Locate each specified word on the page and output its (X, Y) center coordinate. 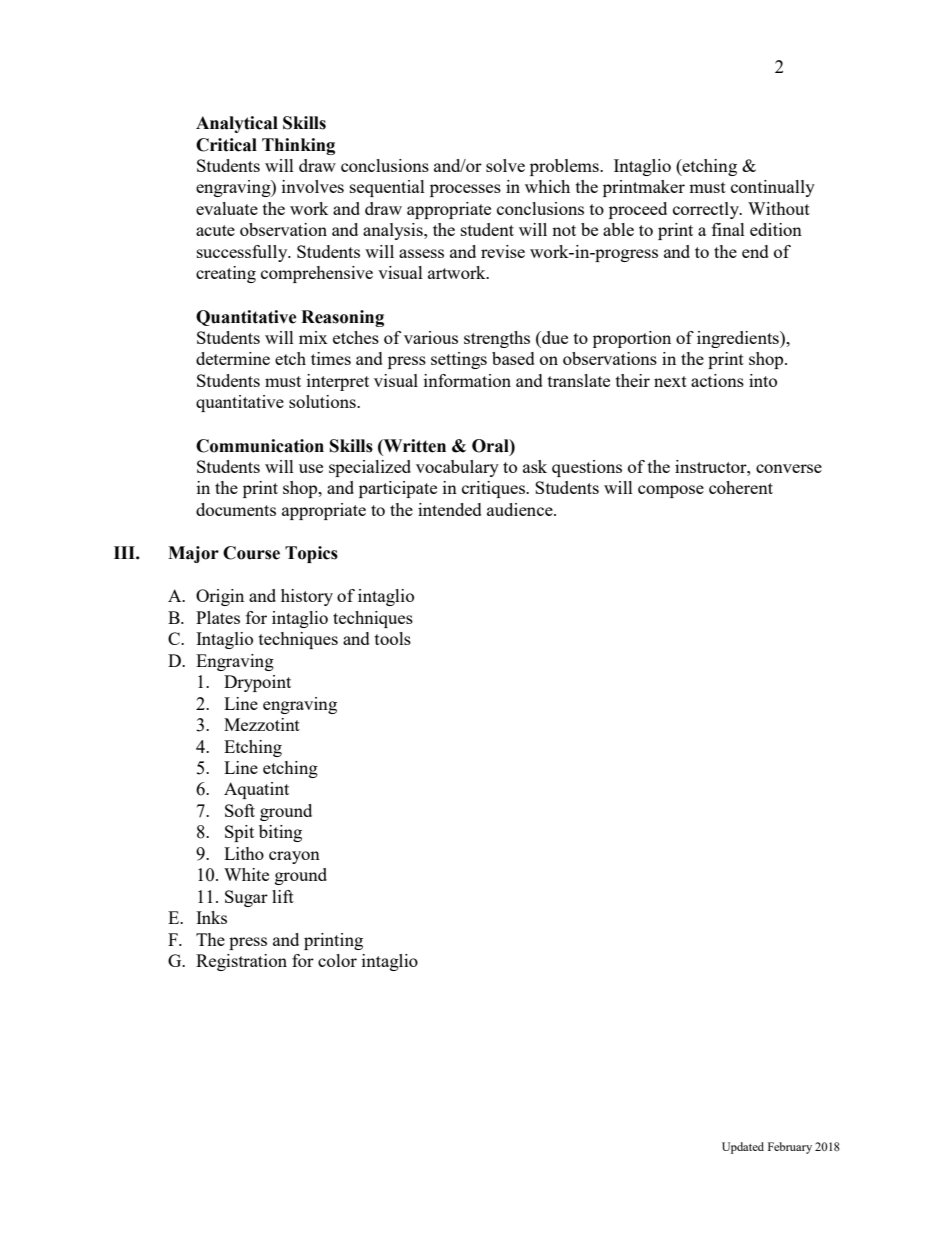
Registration (241, 962)
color (337, 960)
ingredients (739, 339)
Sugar (246, 898)
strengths (497, 339)
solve (505, 165)
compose (671, 491)
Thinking (298, 146)
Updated (743, 1148)
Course (251, 553)
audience (521, 509)
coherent (741, 487)
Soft (240, 810)
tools (393, 638)
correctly (707, 210)
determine (233, 358)
